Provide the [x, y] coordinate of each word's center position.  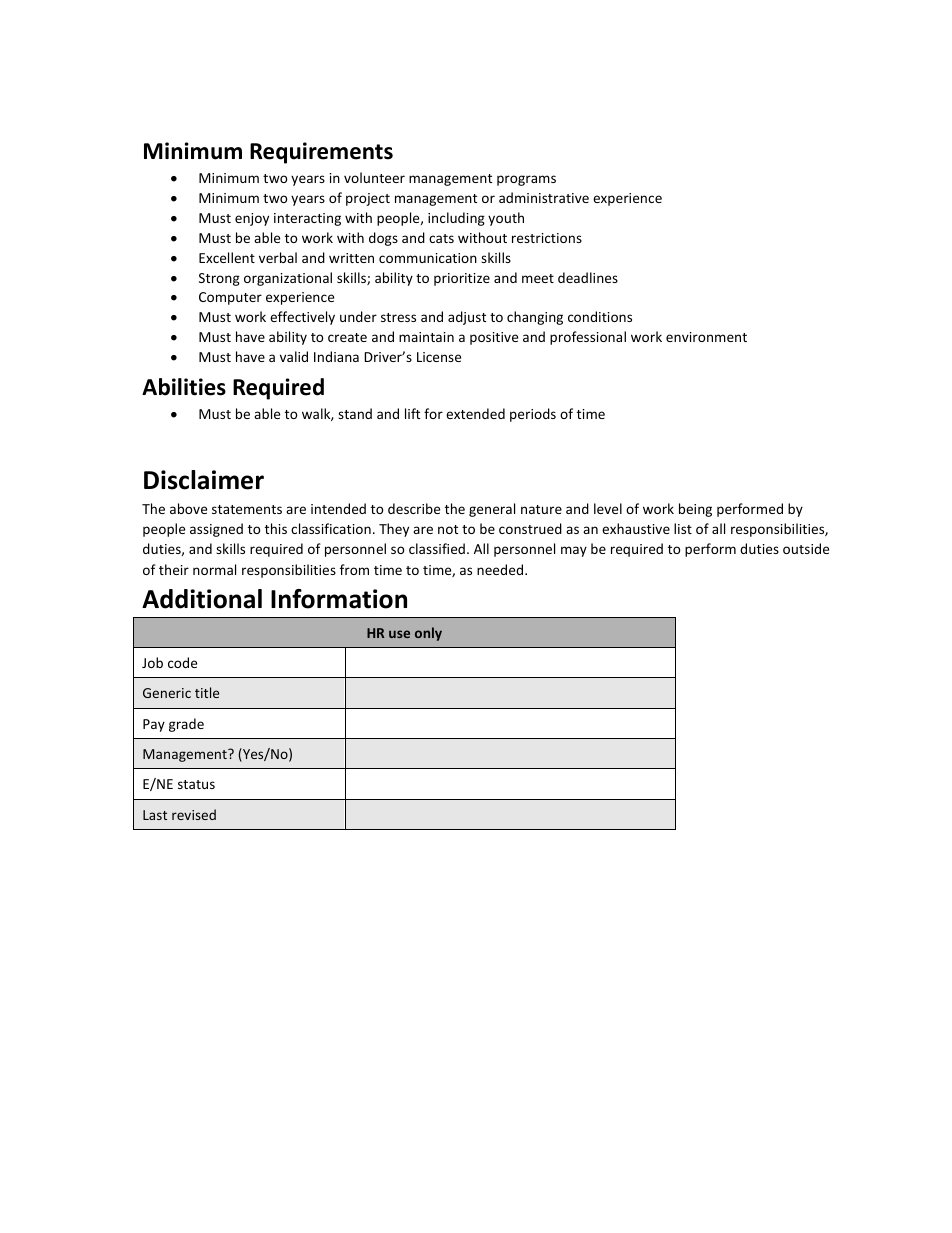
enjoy [252, 219]
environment [706, 337]
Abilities [184, 387]
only [428, 634]
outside [806, 548]
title [207, 692]
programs [526, 180]
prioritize [462, 279]
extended [475, 413]
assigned [216, 530]
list [683, 528]
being [695, 510]
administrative [544, 197]
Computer [230, 298]
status [196, 784]
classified [437, 548]
